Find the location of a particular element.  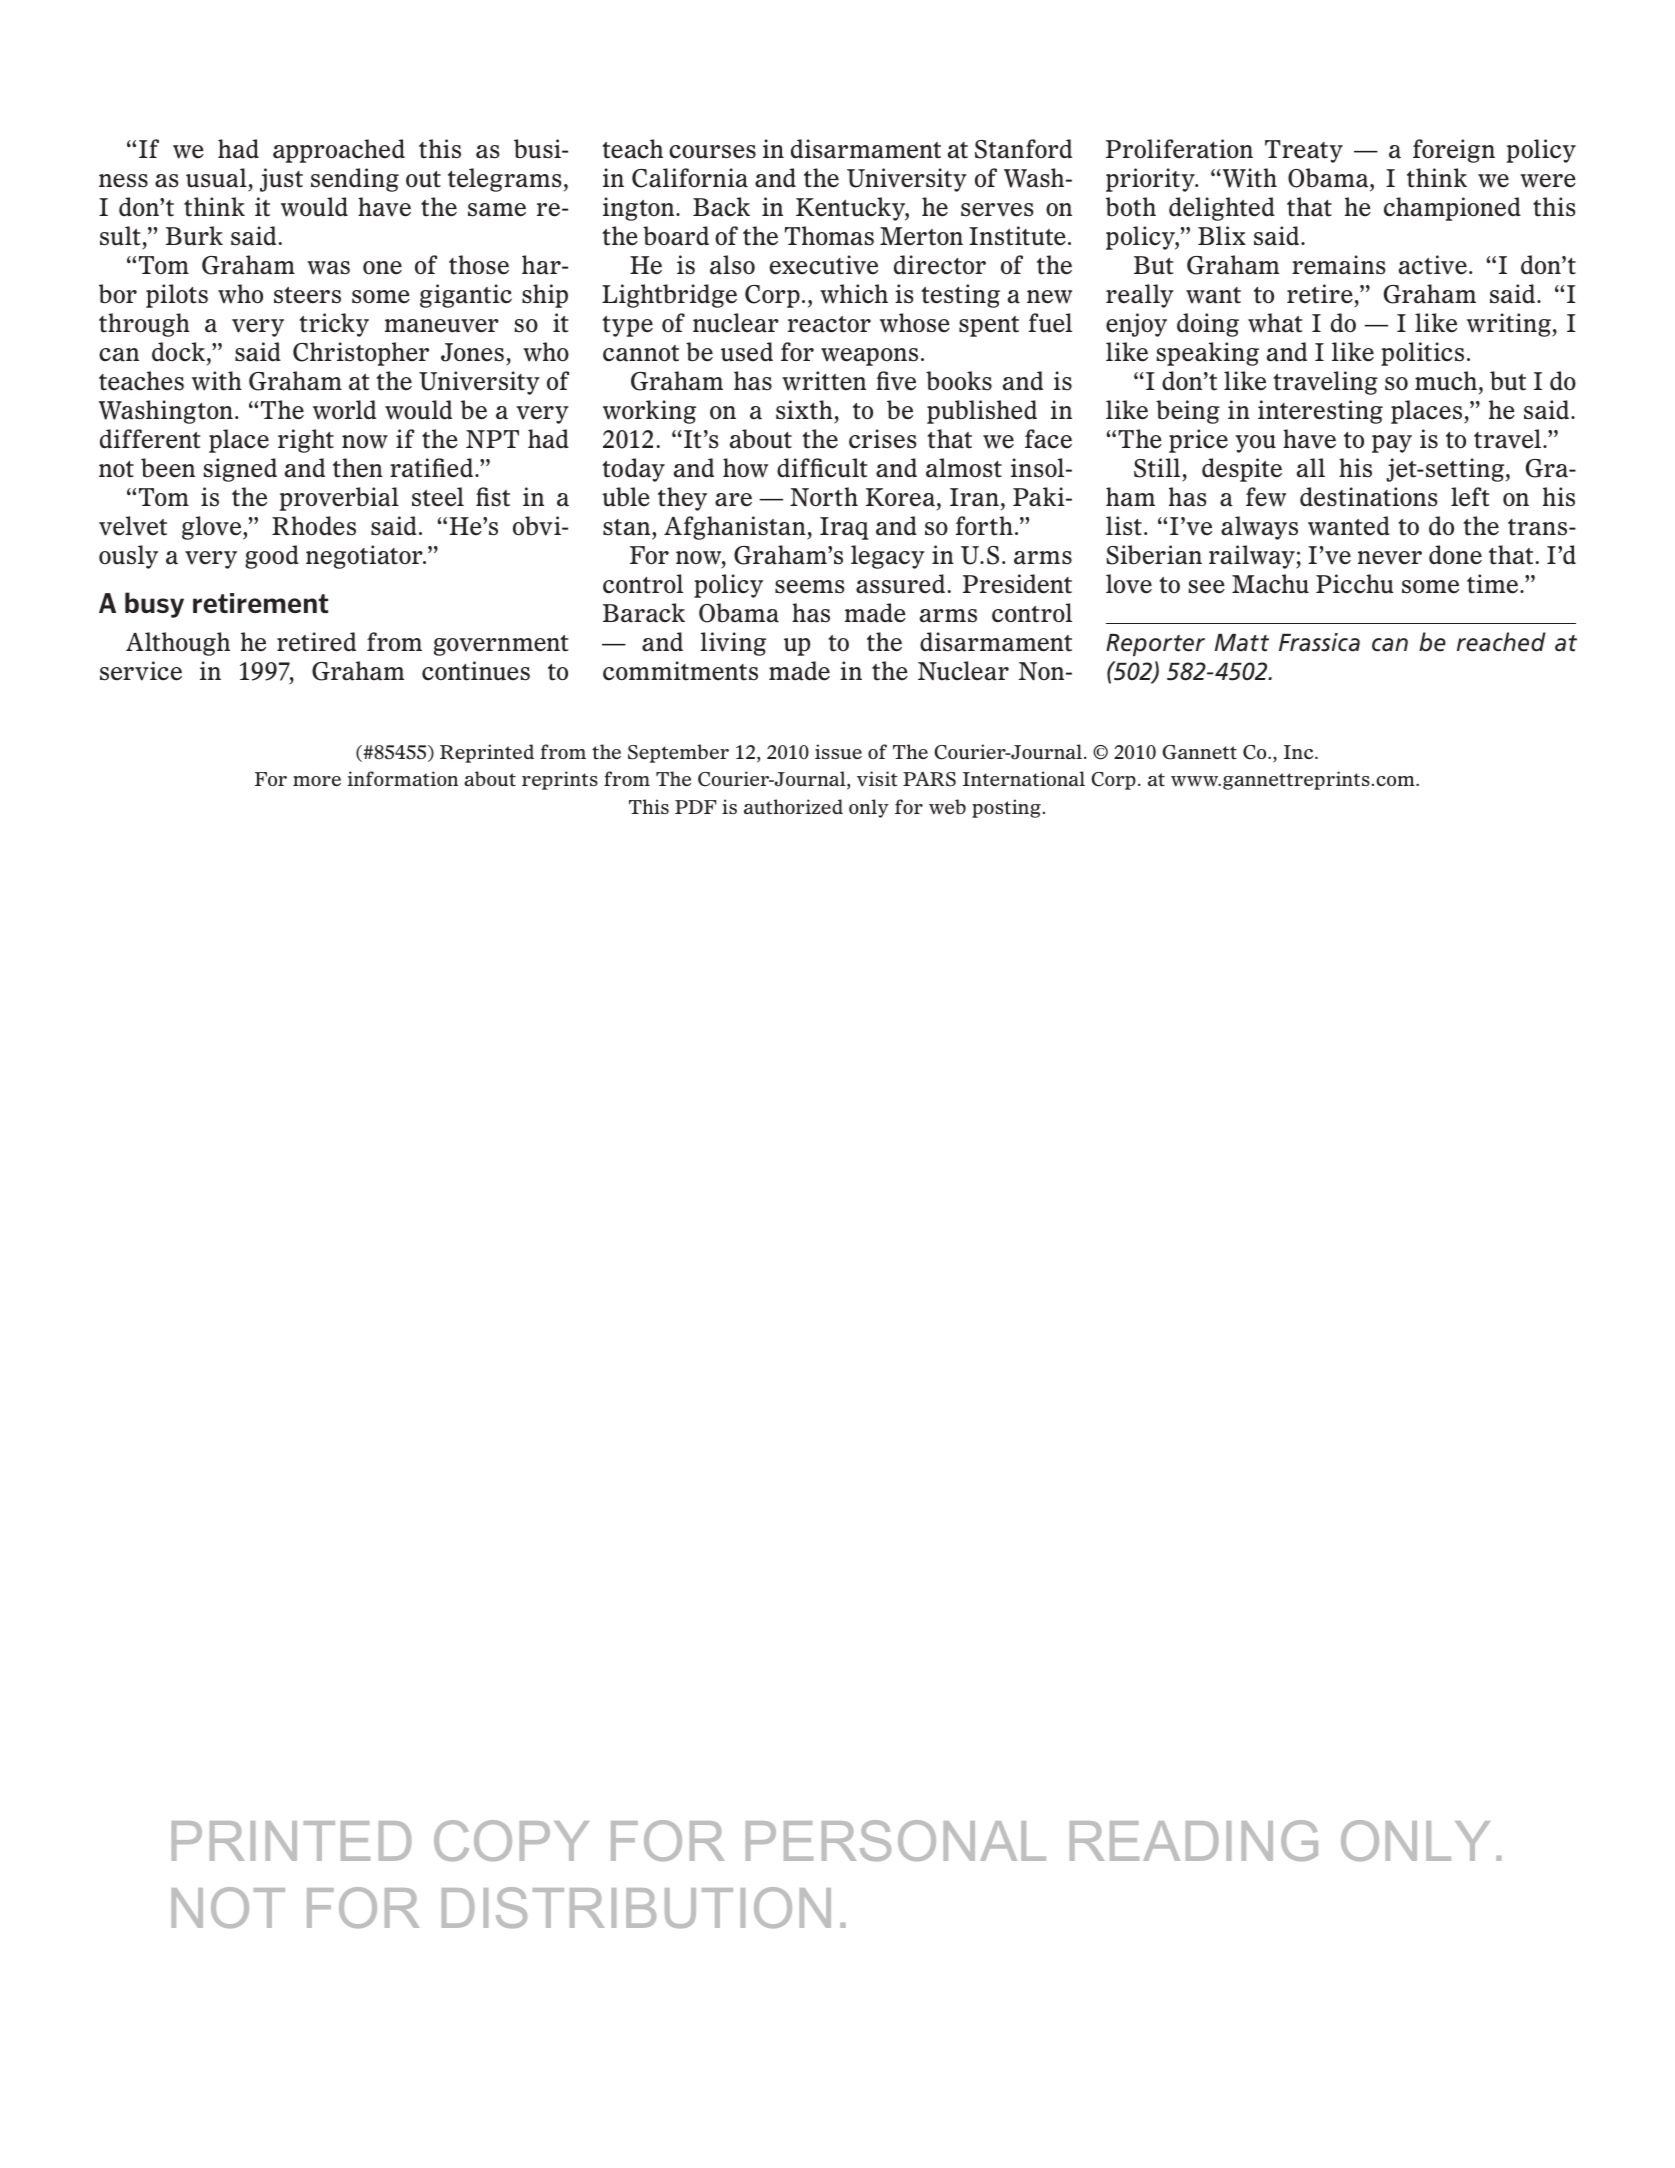

Inc is located at coordinates (1300, 752).
